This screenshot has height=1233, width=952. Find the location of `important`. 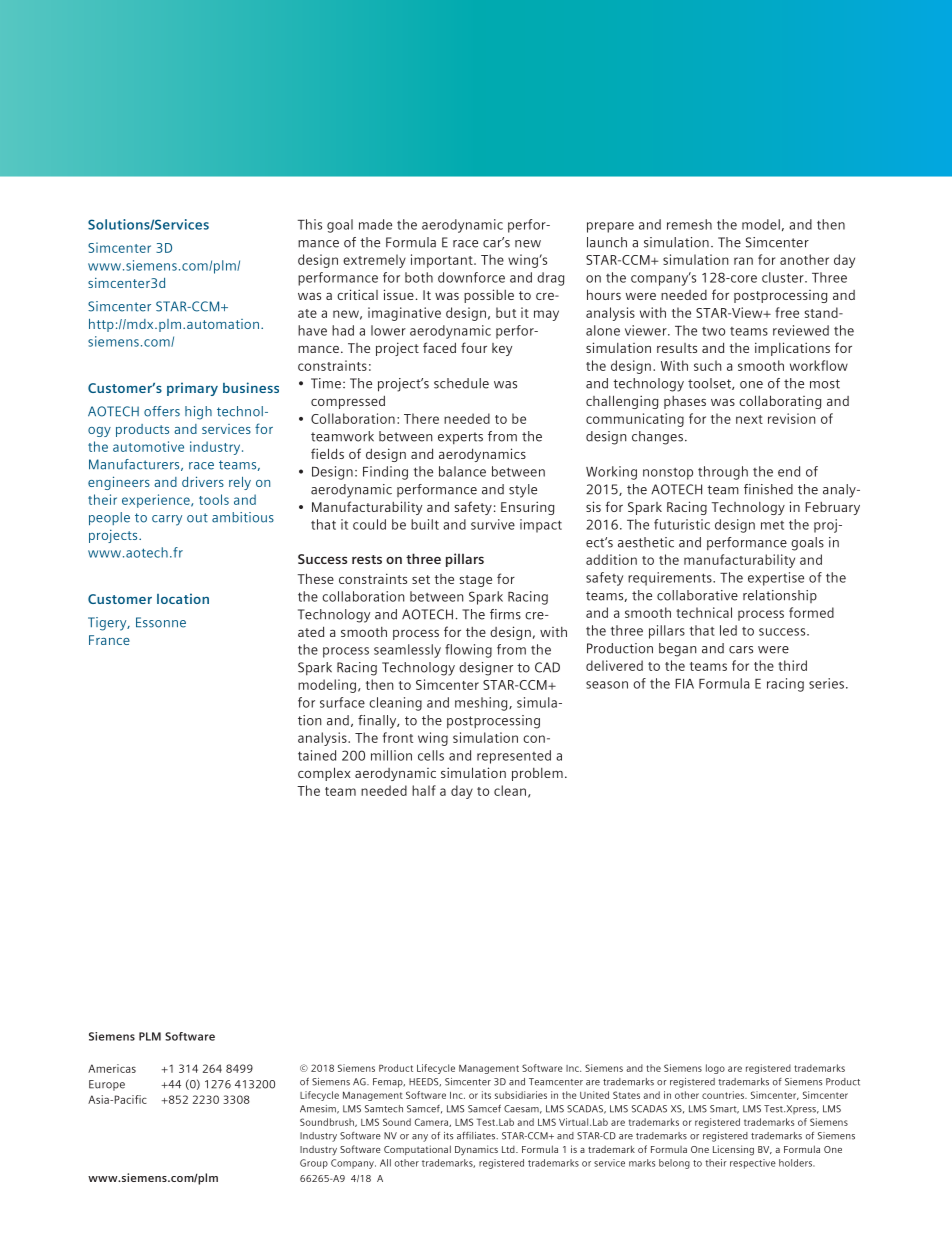

important is located at coordinates (443, 261).
